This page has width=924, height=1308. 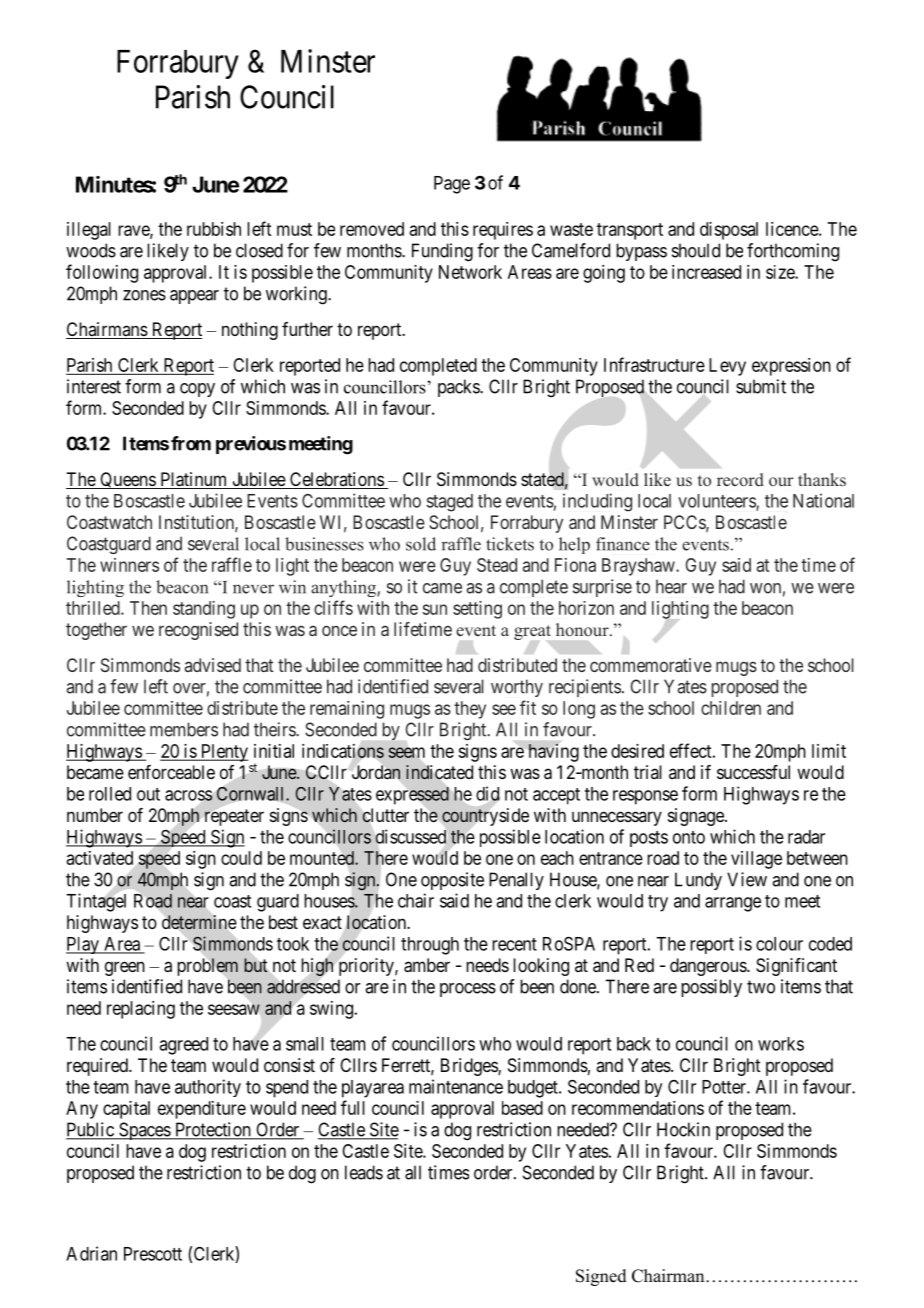 What do you see at coordinates (153, 1254) in the page?
I see `Prescott` at bounding box center [153, 1254].
